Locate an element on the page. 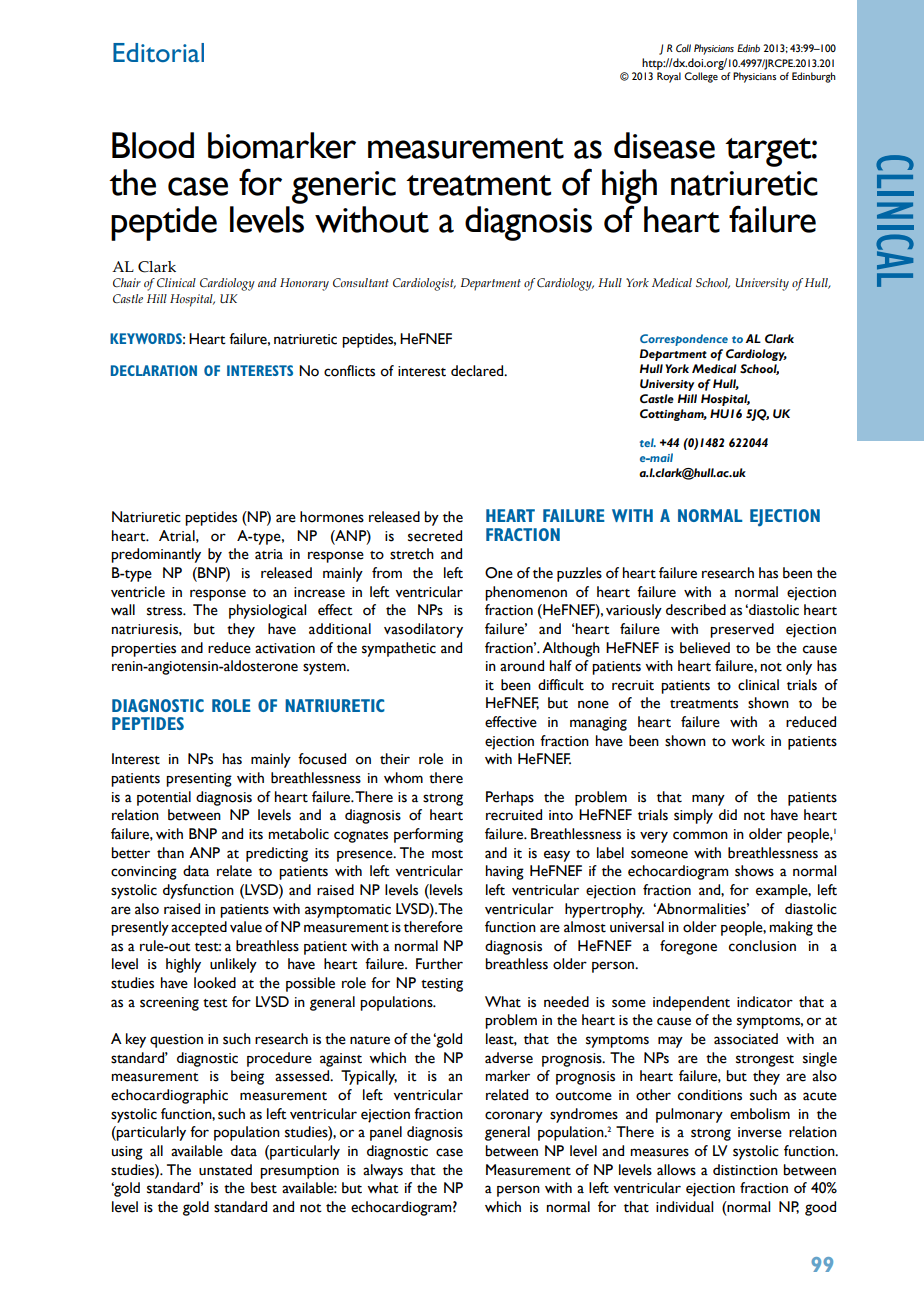 The height and width of the image is (1308, 924). around is located at coordinates (522, 666).
